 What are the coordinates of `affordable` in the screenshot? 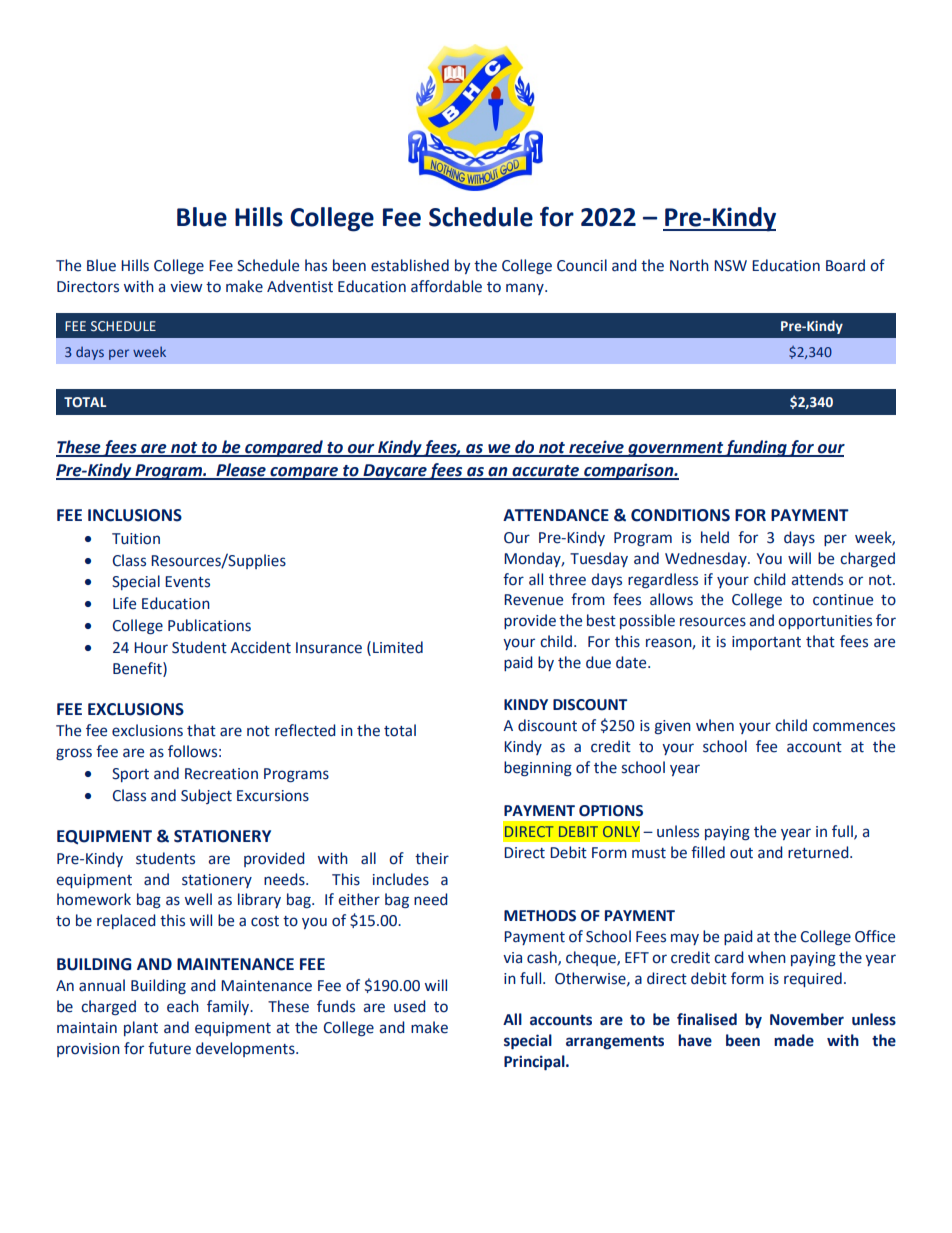 It's located at (446, 286).
